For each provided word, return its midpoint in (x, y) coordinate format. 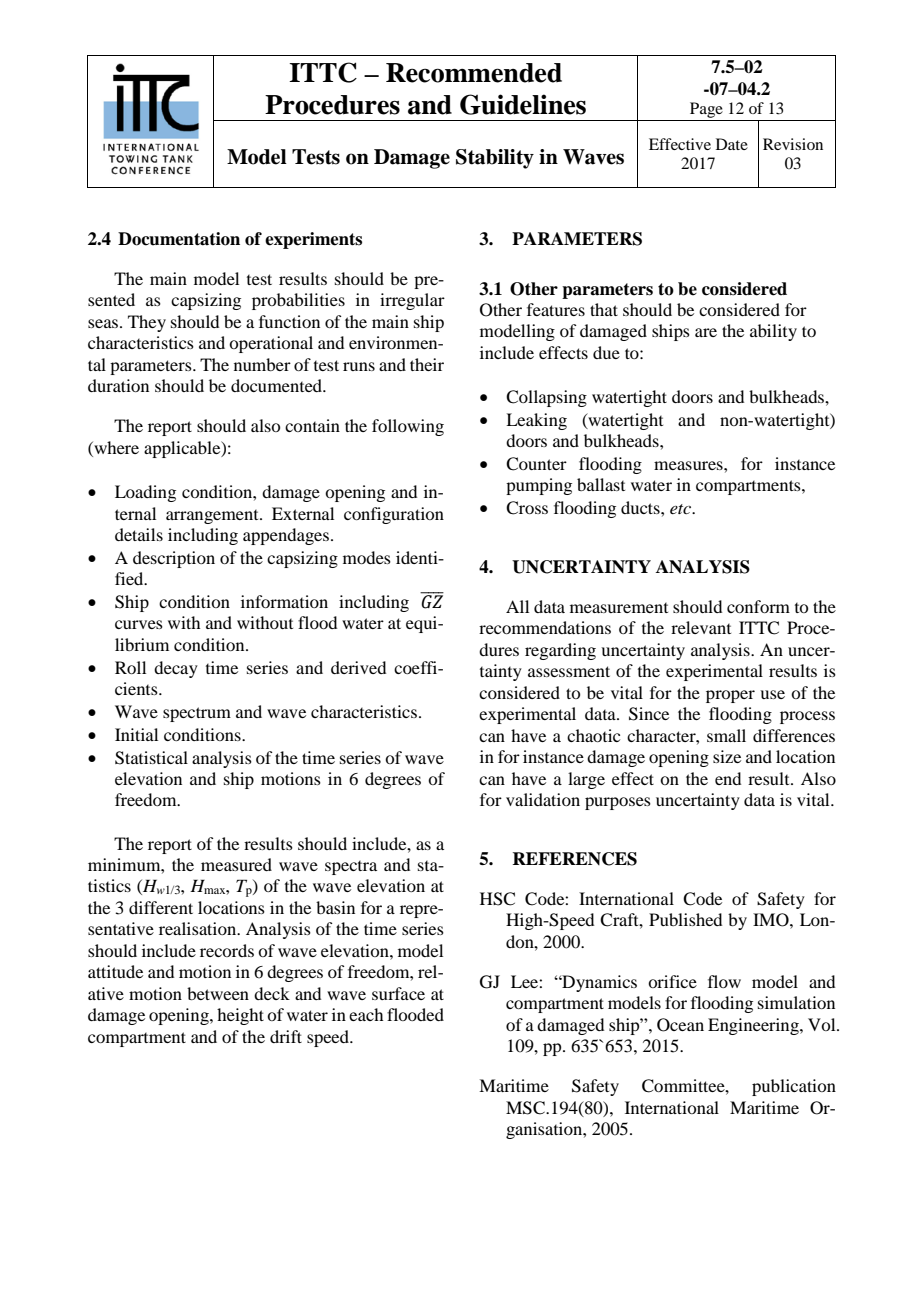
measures (689, 465)
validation (543, 799)
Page (706, 110)
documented (278, 385)
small (726, 735)
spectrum (197, 714)
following (408, 427)
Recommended (474, 73)
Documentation (179, 239)
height (240, 1016)
